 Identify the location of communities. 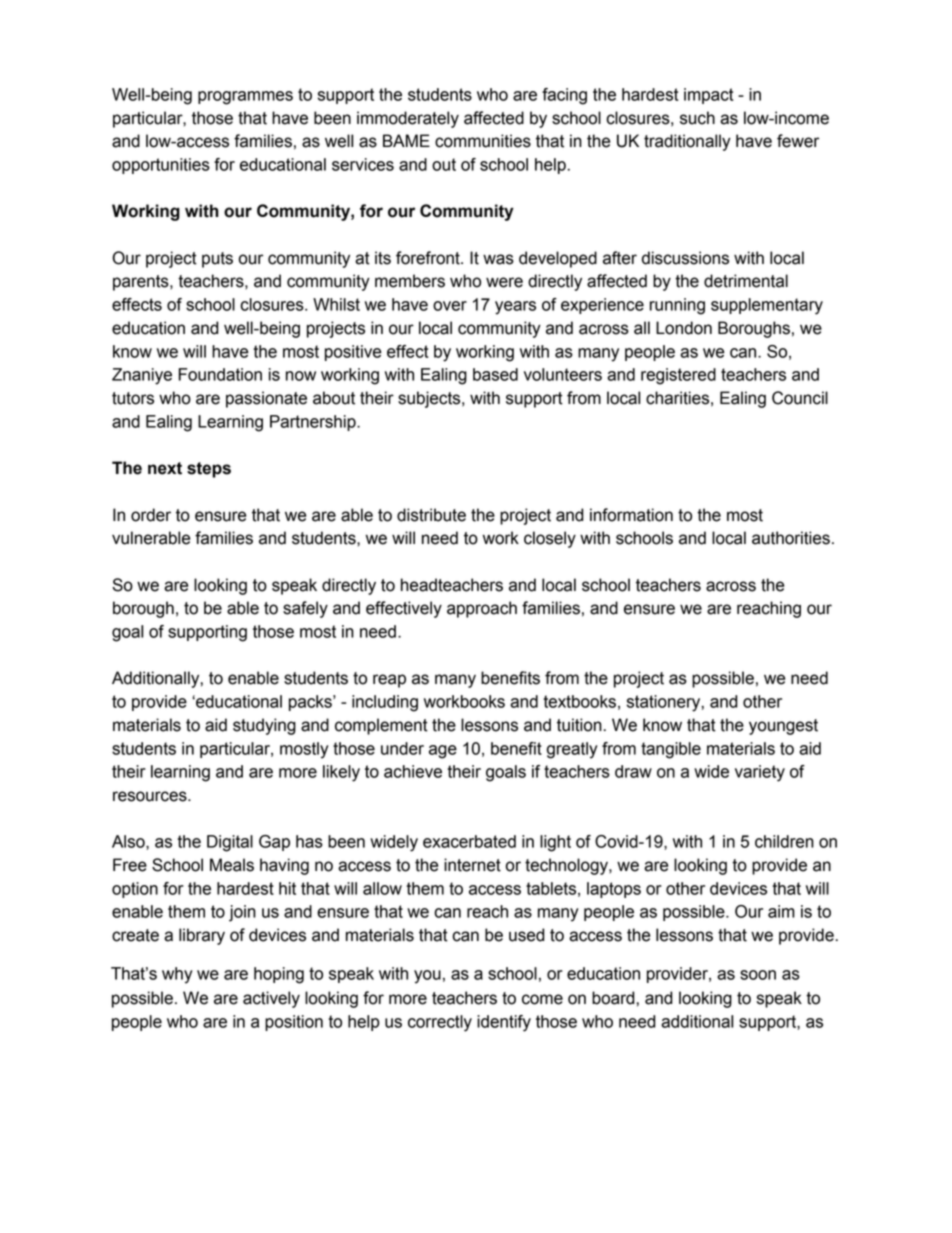
(483, 141).
